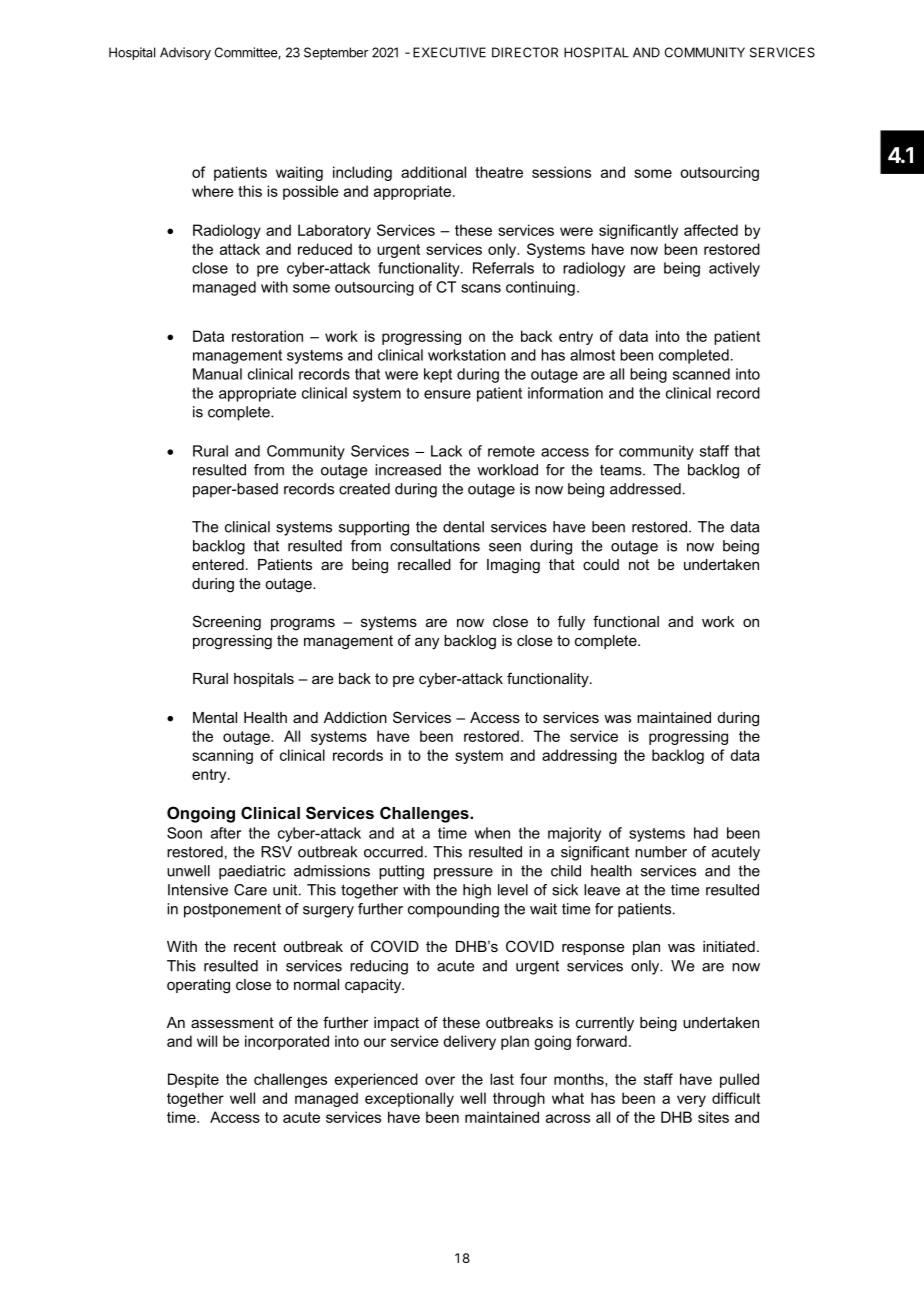 This screenshot has height=1307, width=924. Describe the element at coordinates (639, 564) in the screenshot. I see `not` at that location.
